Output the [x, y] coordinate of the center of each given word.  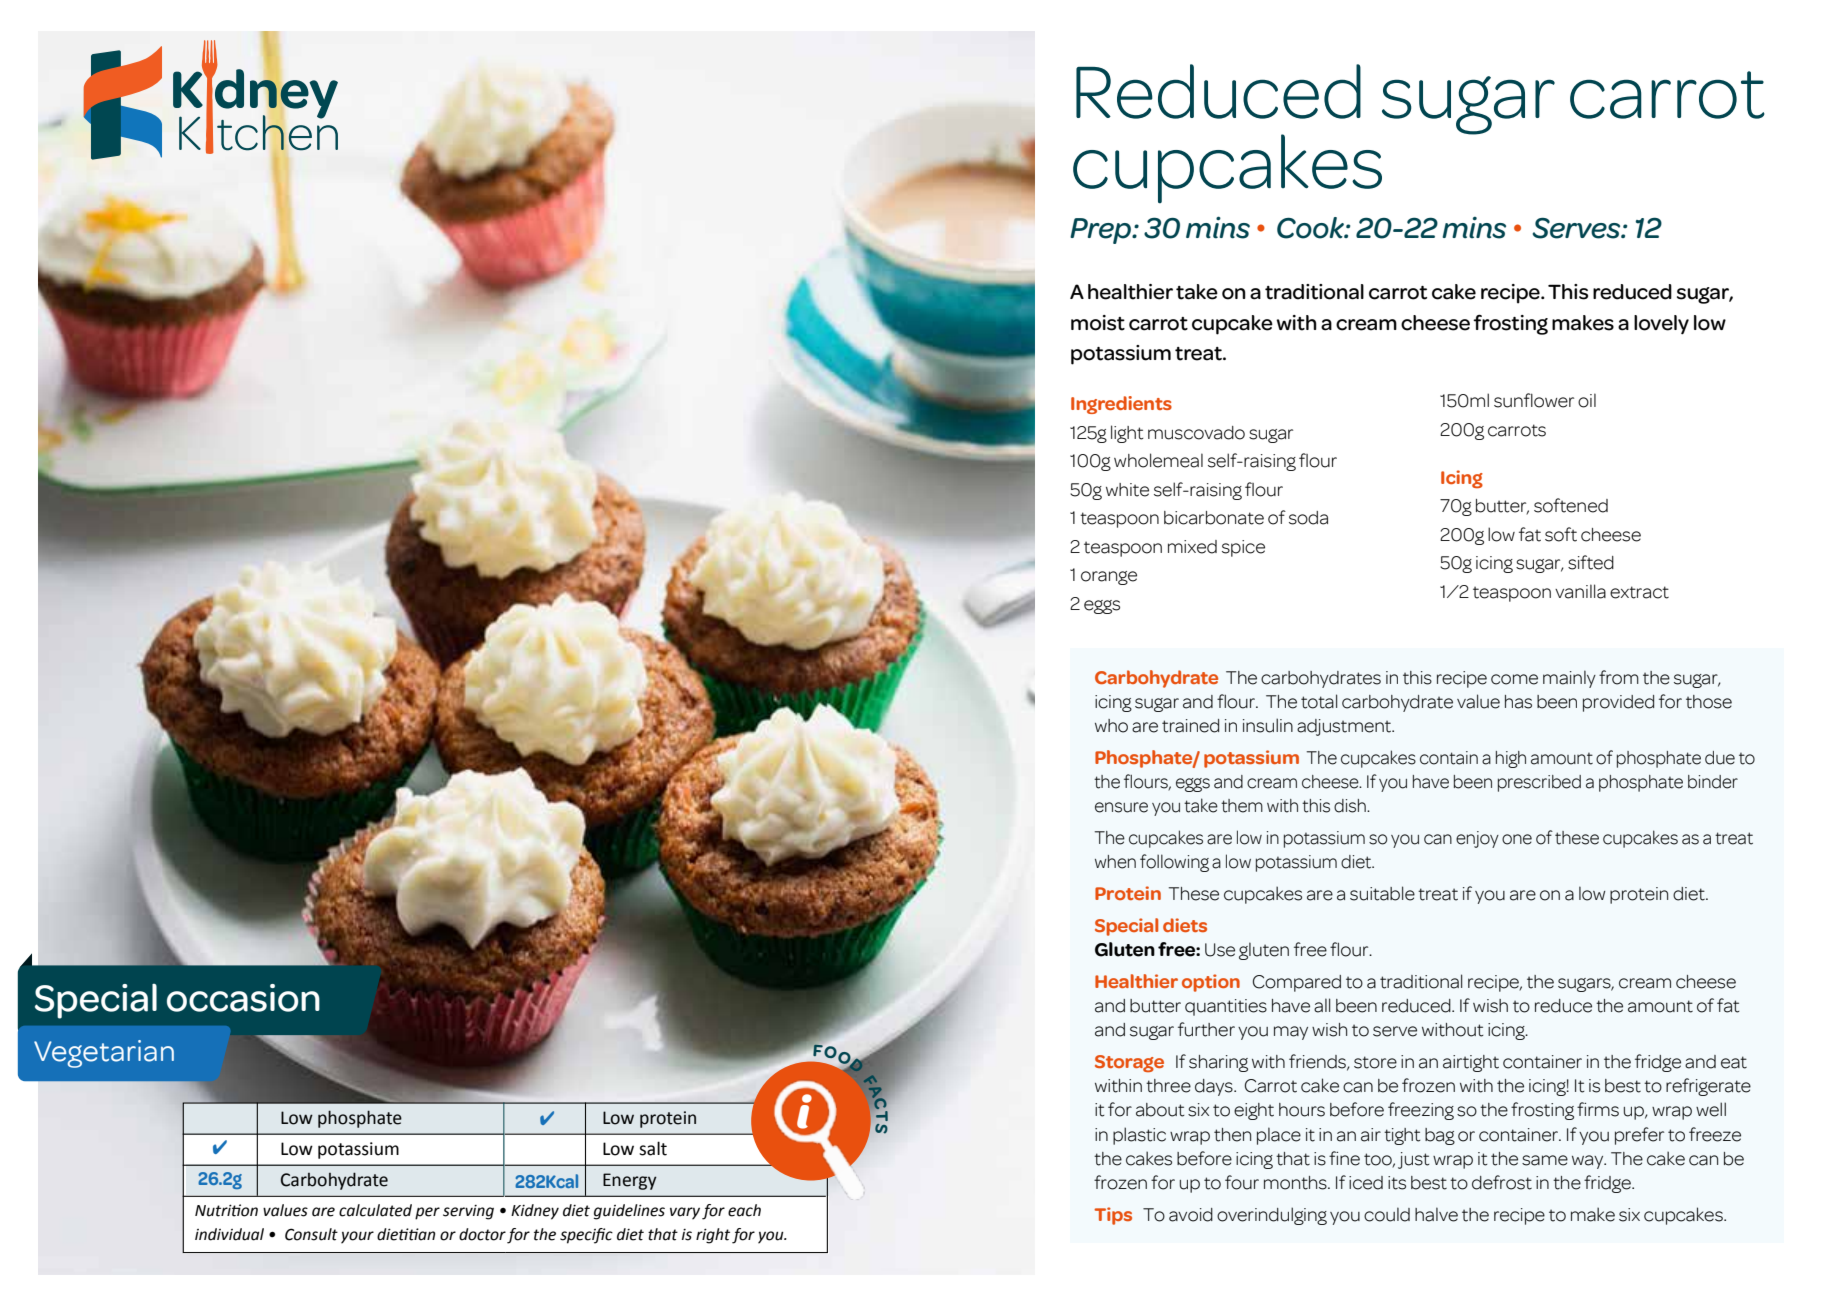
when [1115, 862]
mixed [1192, 547]
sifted [1591, 562]
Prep [1102, 231]
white [1127, 490]
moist [1098, 323]
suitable [1382, 893]
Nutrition [226, 1210]
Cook [1311, 228]
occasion [243, 998]
